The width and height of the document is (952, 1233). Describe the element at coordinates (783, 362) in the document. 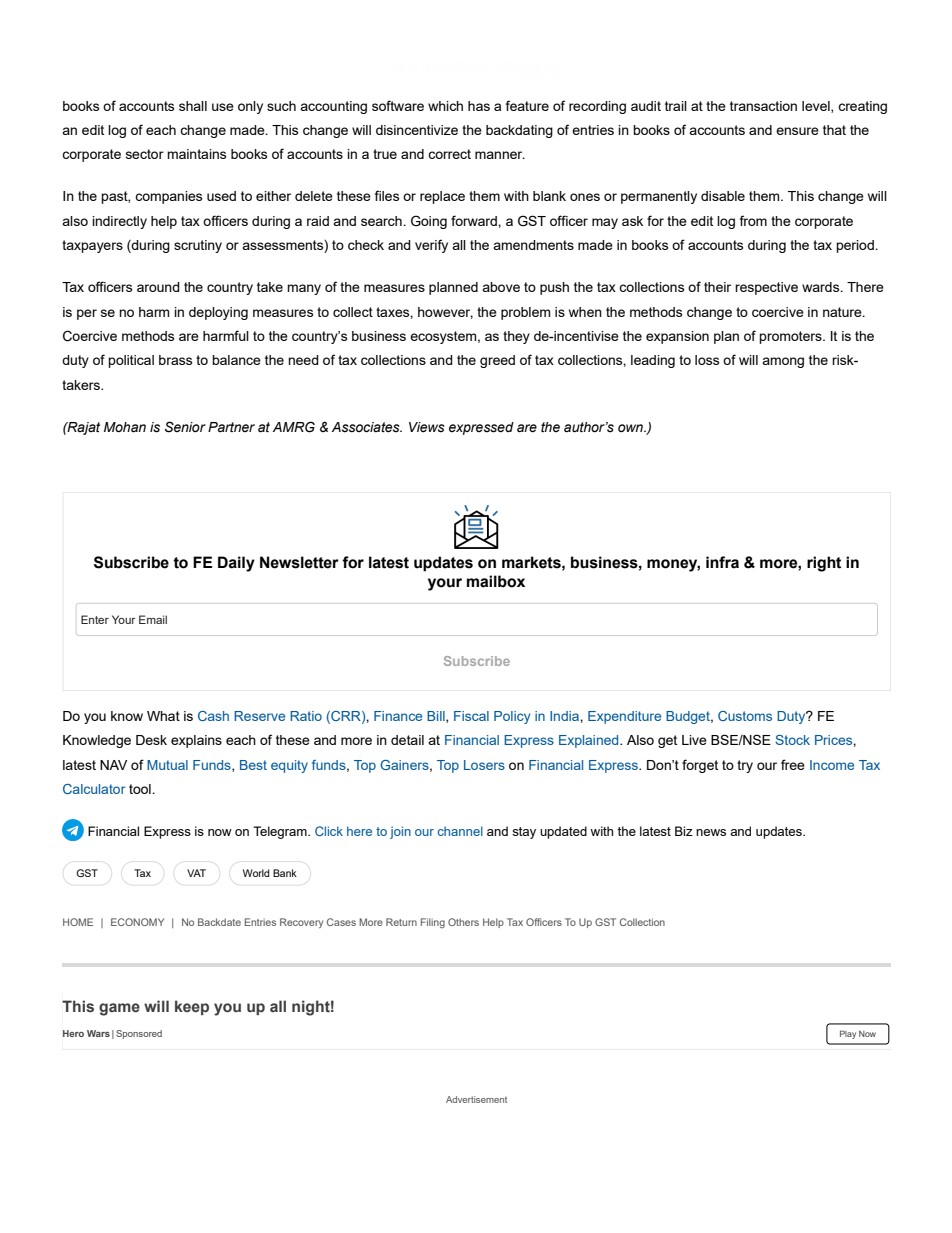

I see `among` at that location.
